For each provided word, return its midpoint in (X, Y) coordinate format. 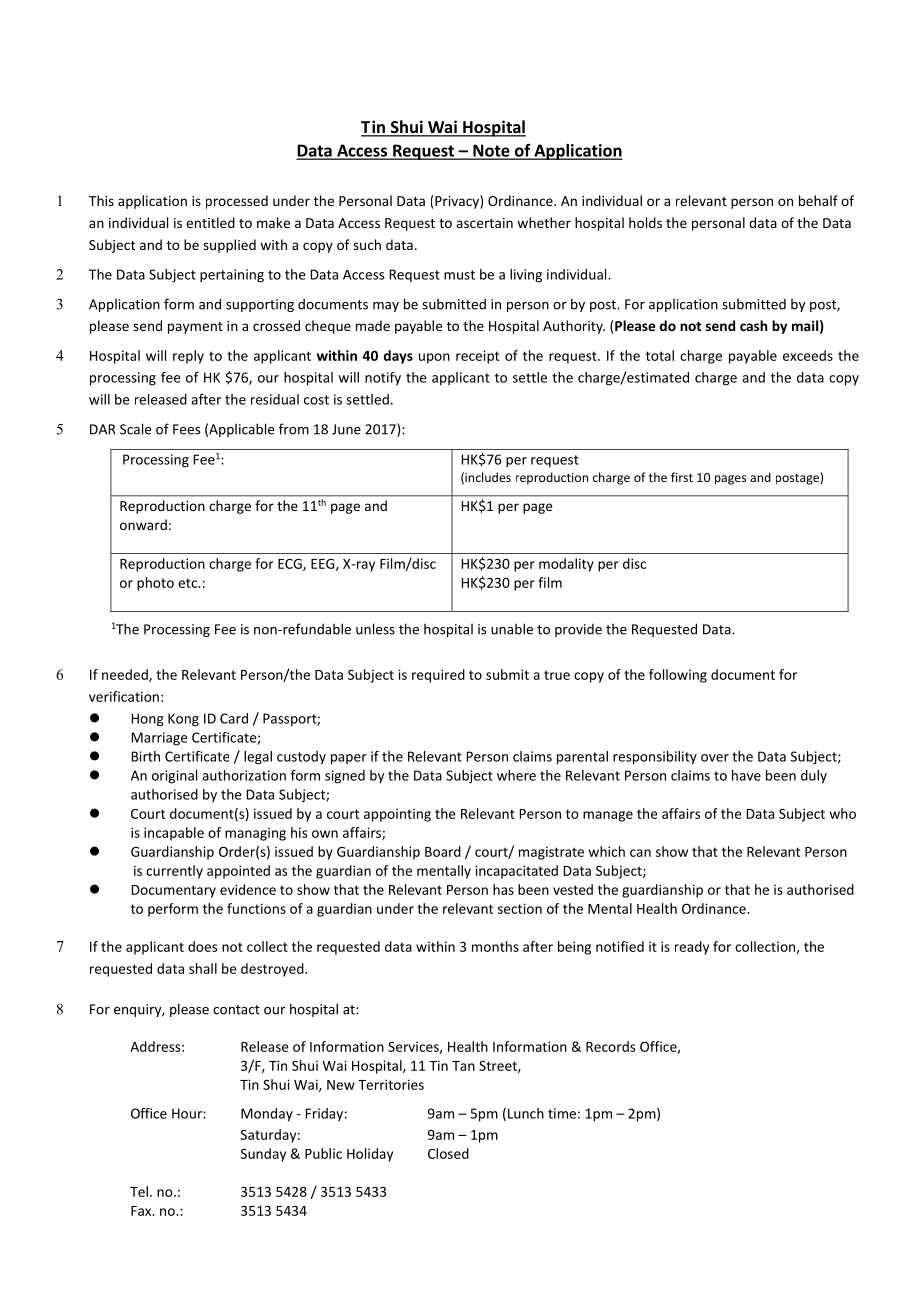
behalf (818, 200)
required (438, 676)
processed (237, 202)
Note (491, 151)
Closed (448, 1153)
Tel (139, 1191)
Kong (183, 720)
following (678, 676)
